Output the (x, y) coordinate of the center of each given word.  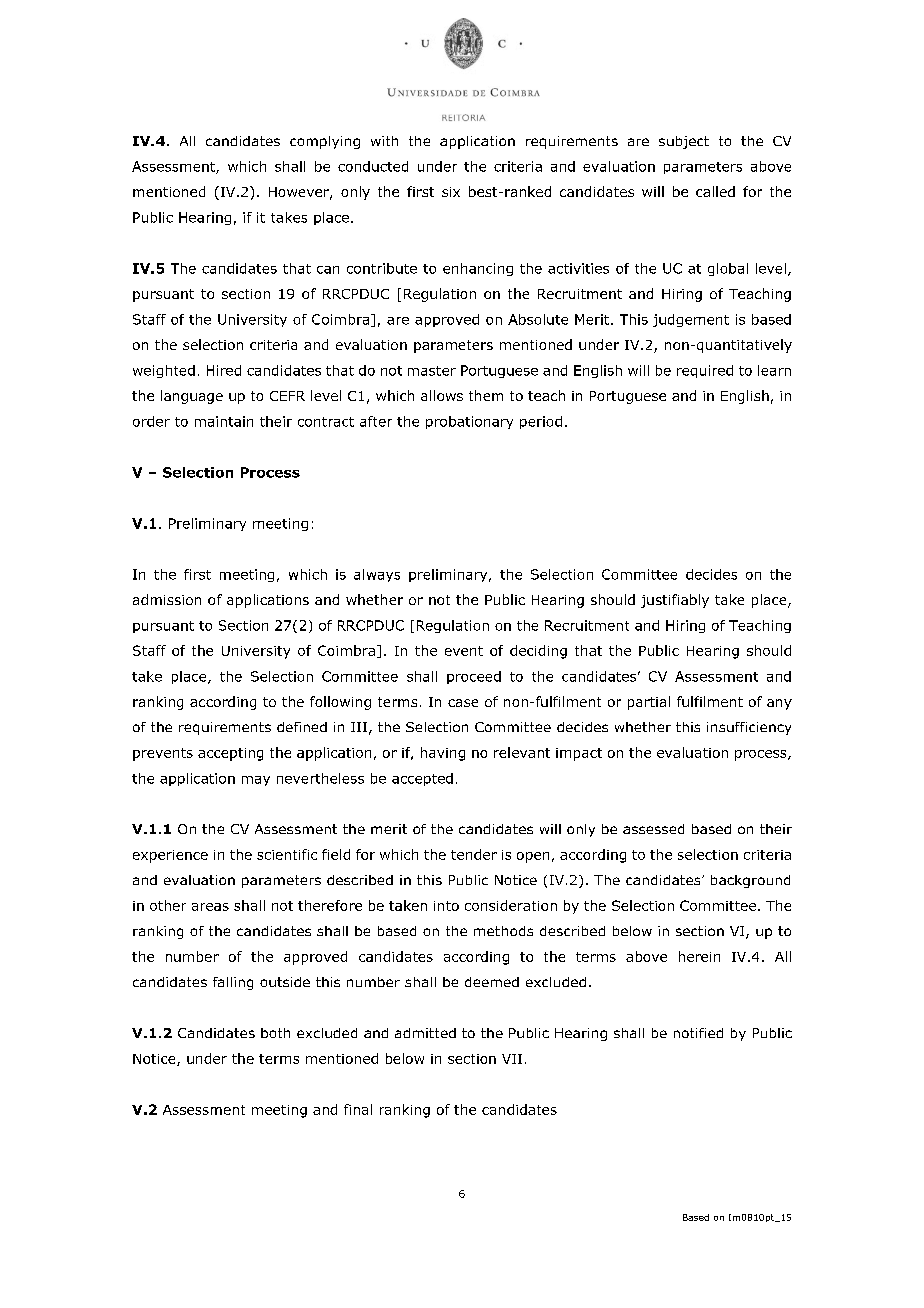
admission (167, 599)
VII (512, 1059)
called (715, 191)
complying (325, 142)
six (451, 192)
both (275, 1033)
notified (698, 1033)
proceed (474, 677)
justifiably (675, 601)
